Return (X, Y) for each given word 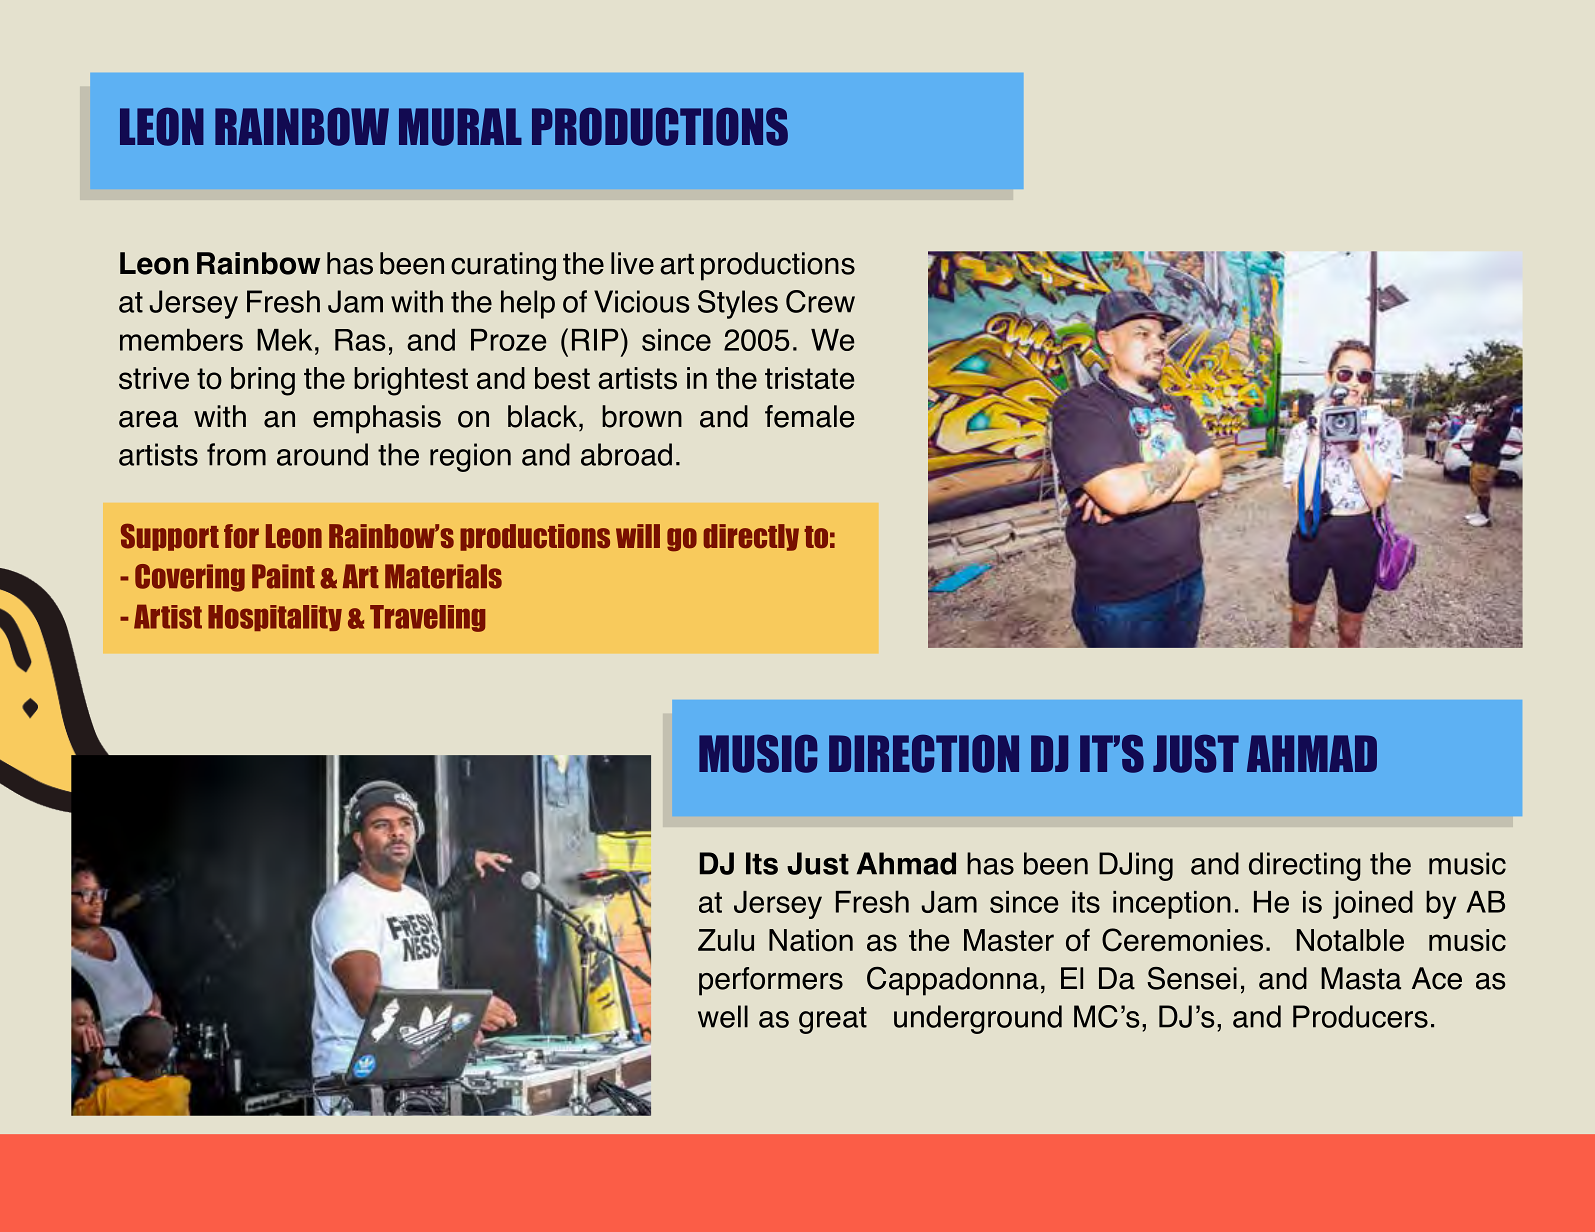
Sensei (1192, 978)
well (723, 1016)
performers (771, 981)
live (632, 263)
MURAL (460, 127)
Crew (820, 301)
